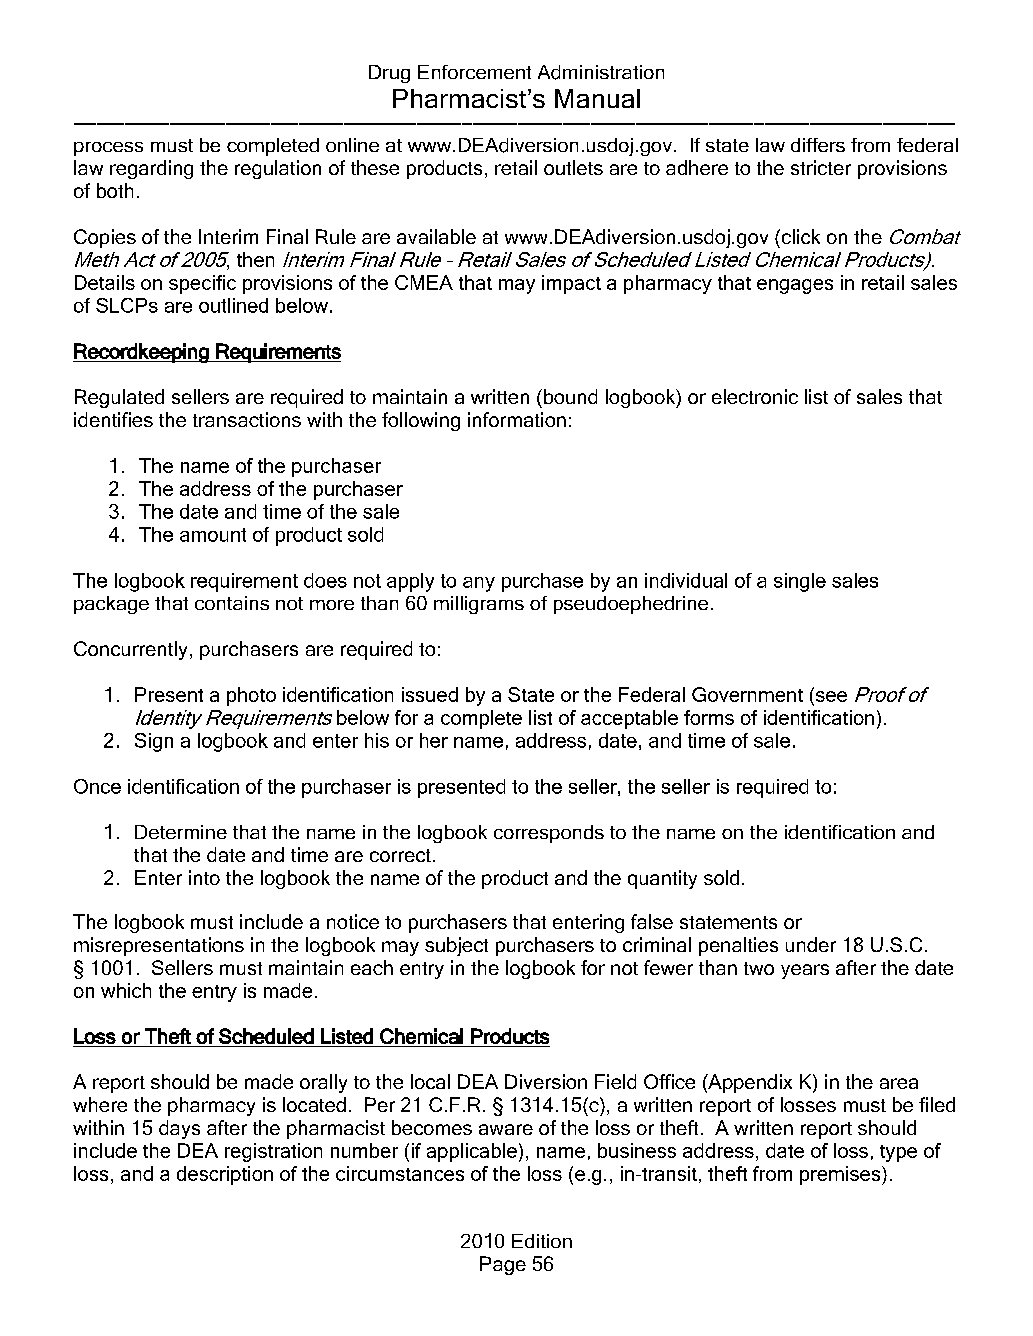 The height and width of the image is (1336, 1033). Describe the element at coordinates (831, 696) in the image. I see `see` at that location.
